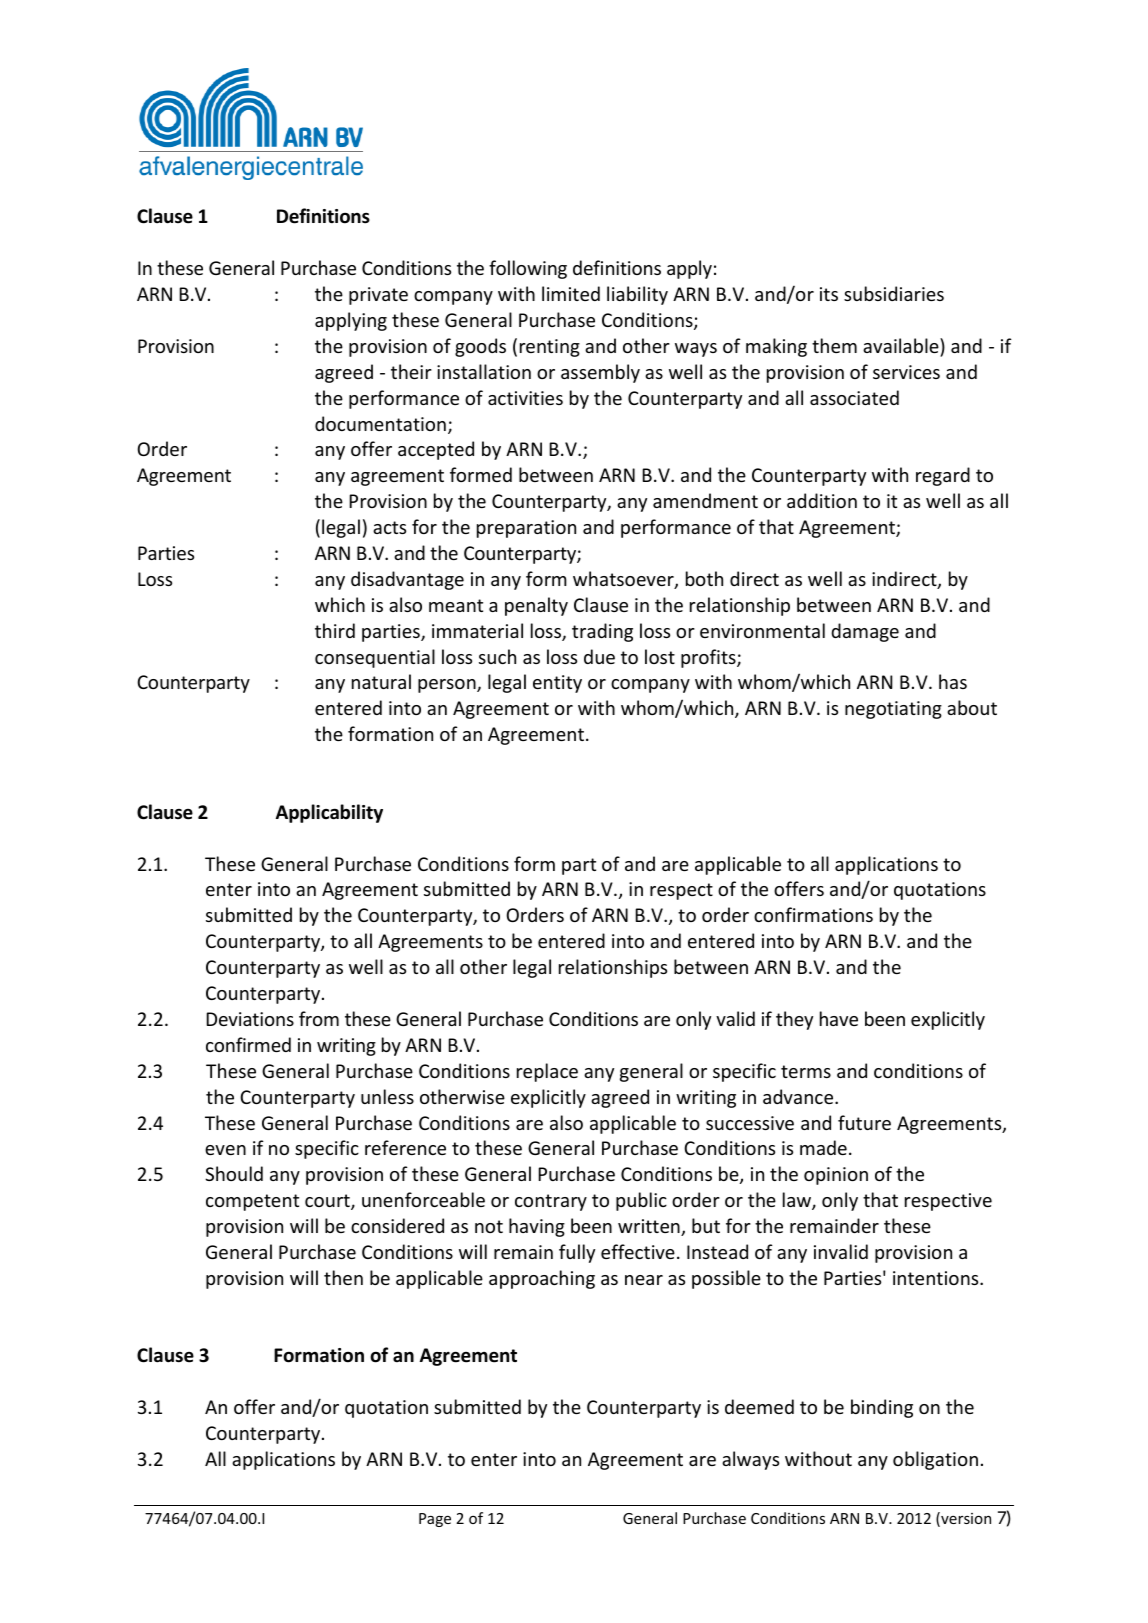  What do you see at coordinates (571, 293) in the page?
I see `limited` at bounding box center [571, 293].
